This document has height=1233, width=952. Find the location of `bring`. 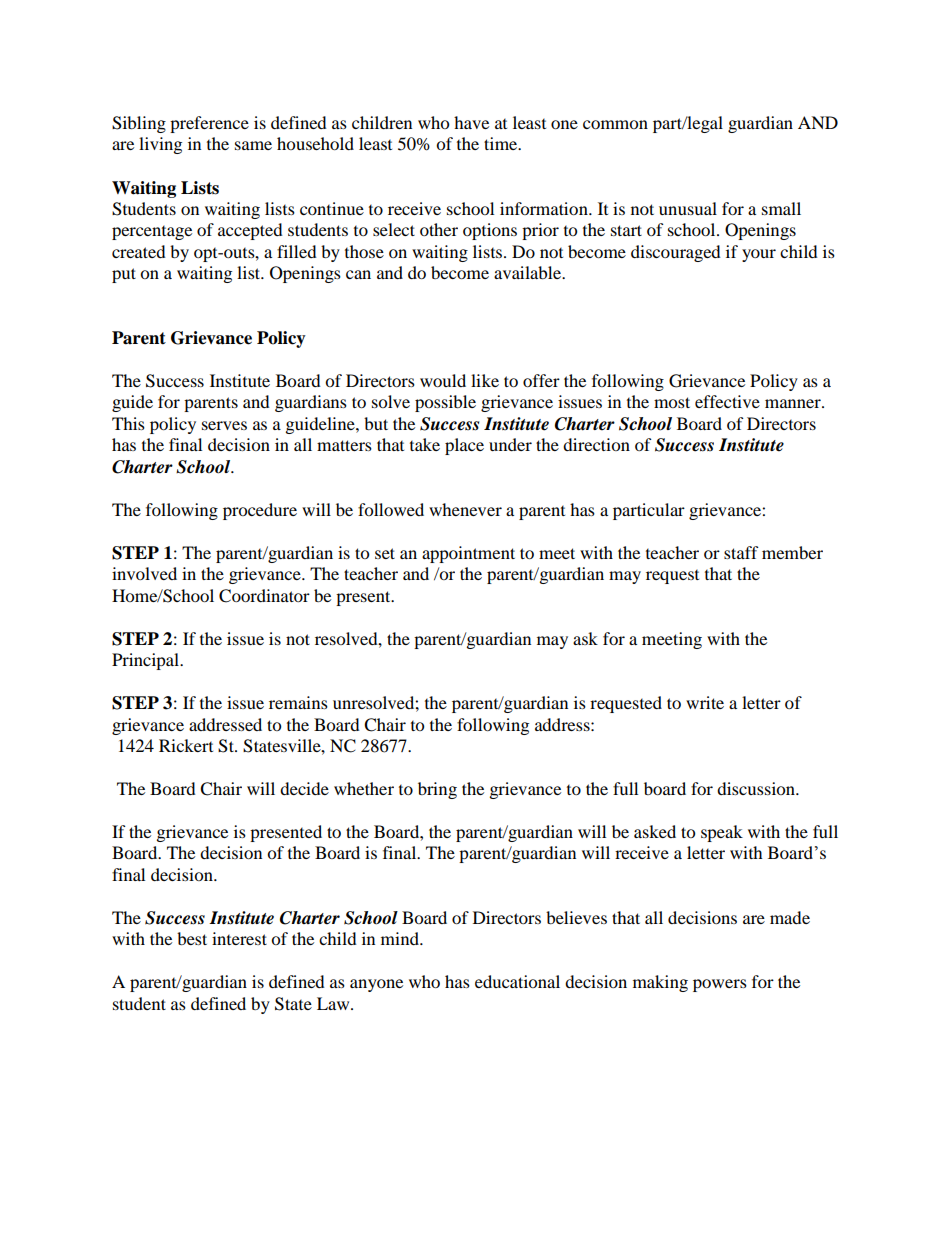

bring is located at coordinates (437, 790).
